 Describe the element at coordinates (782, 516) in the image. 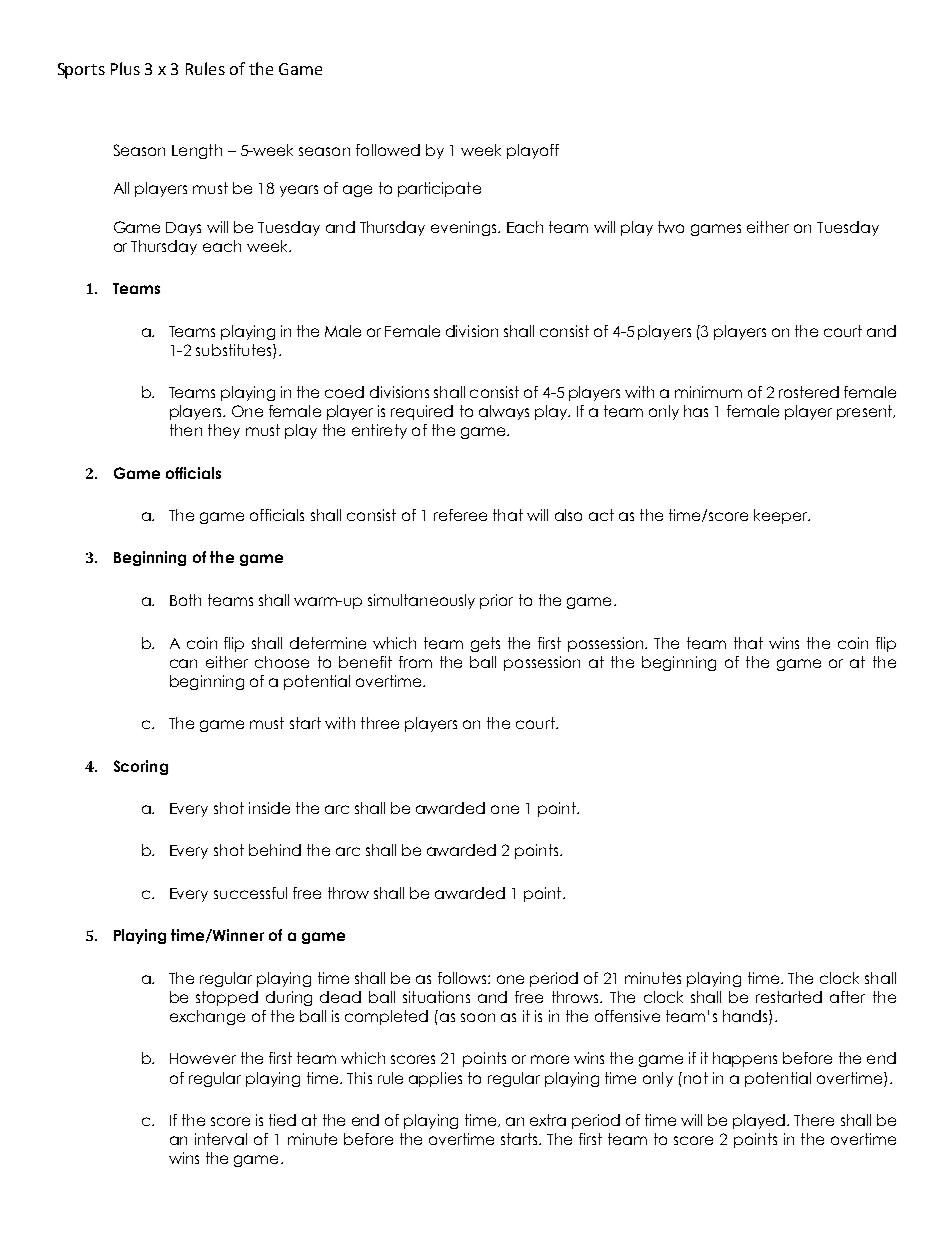

I see `keeper` at that location.
